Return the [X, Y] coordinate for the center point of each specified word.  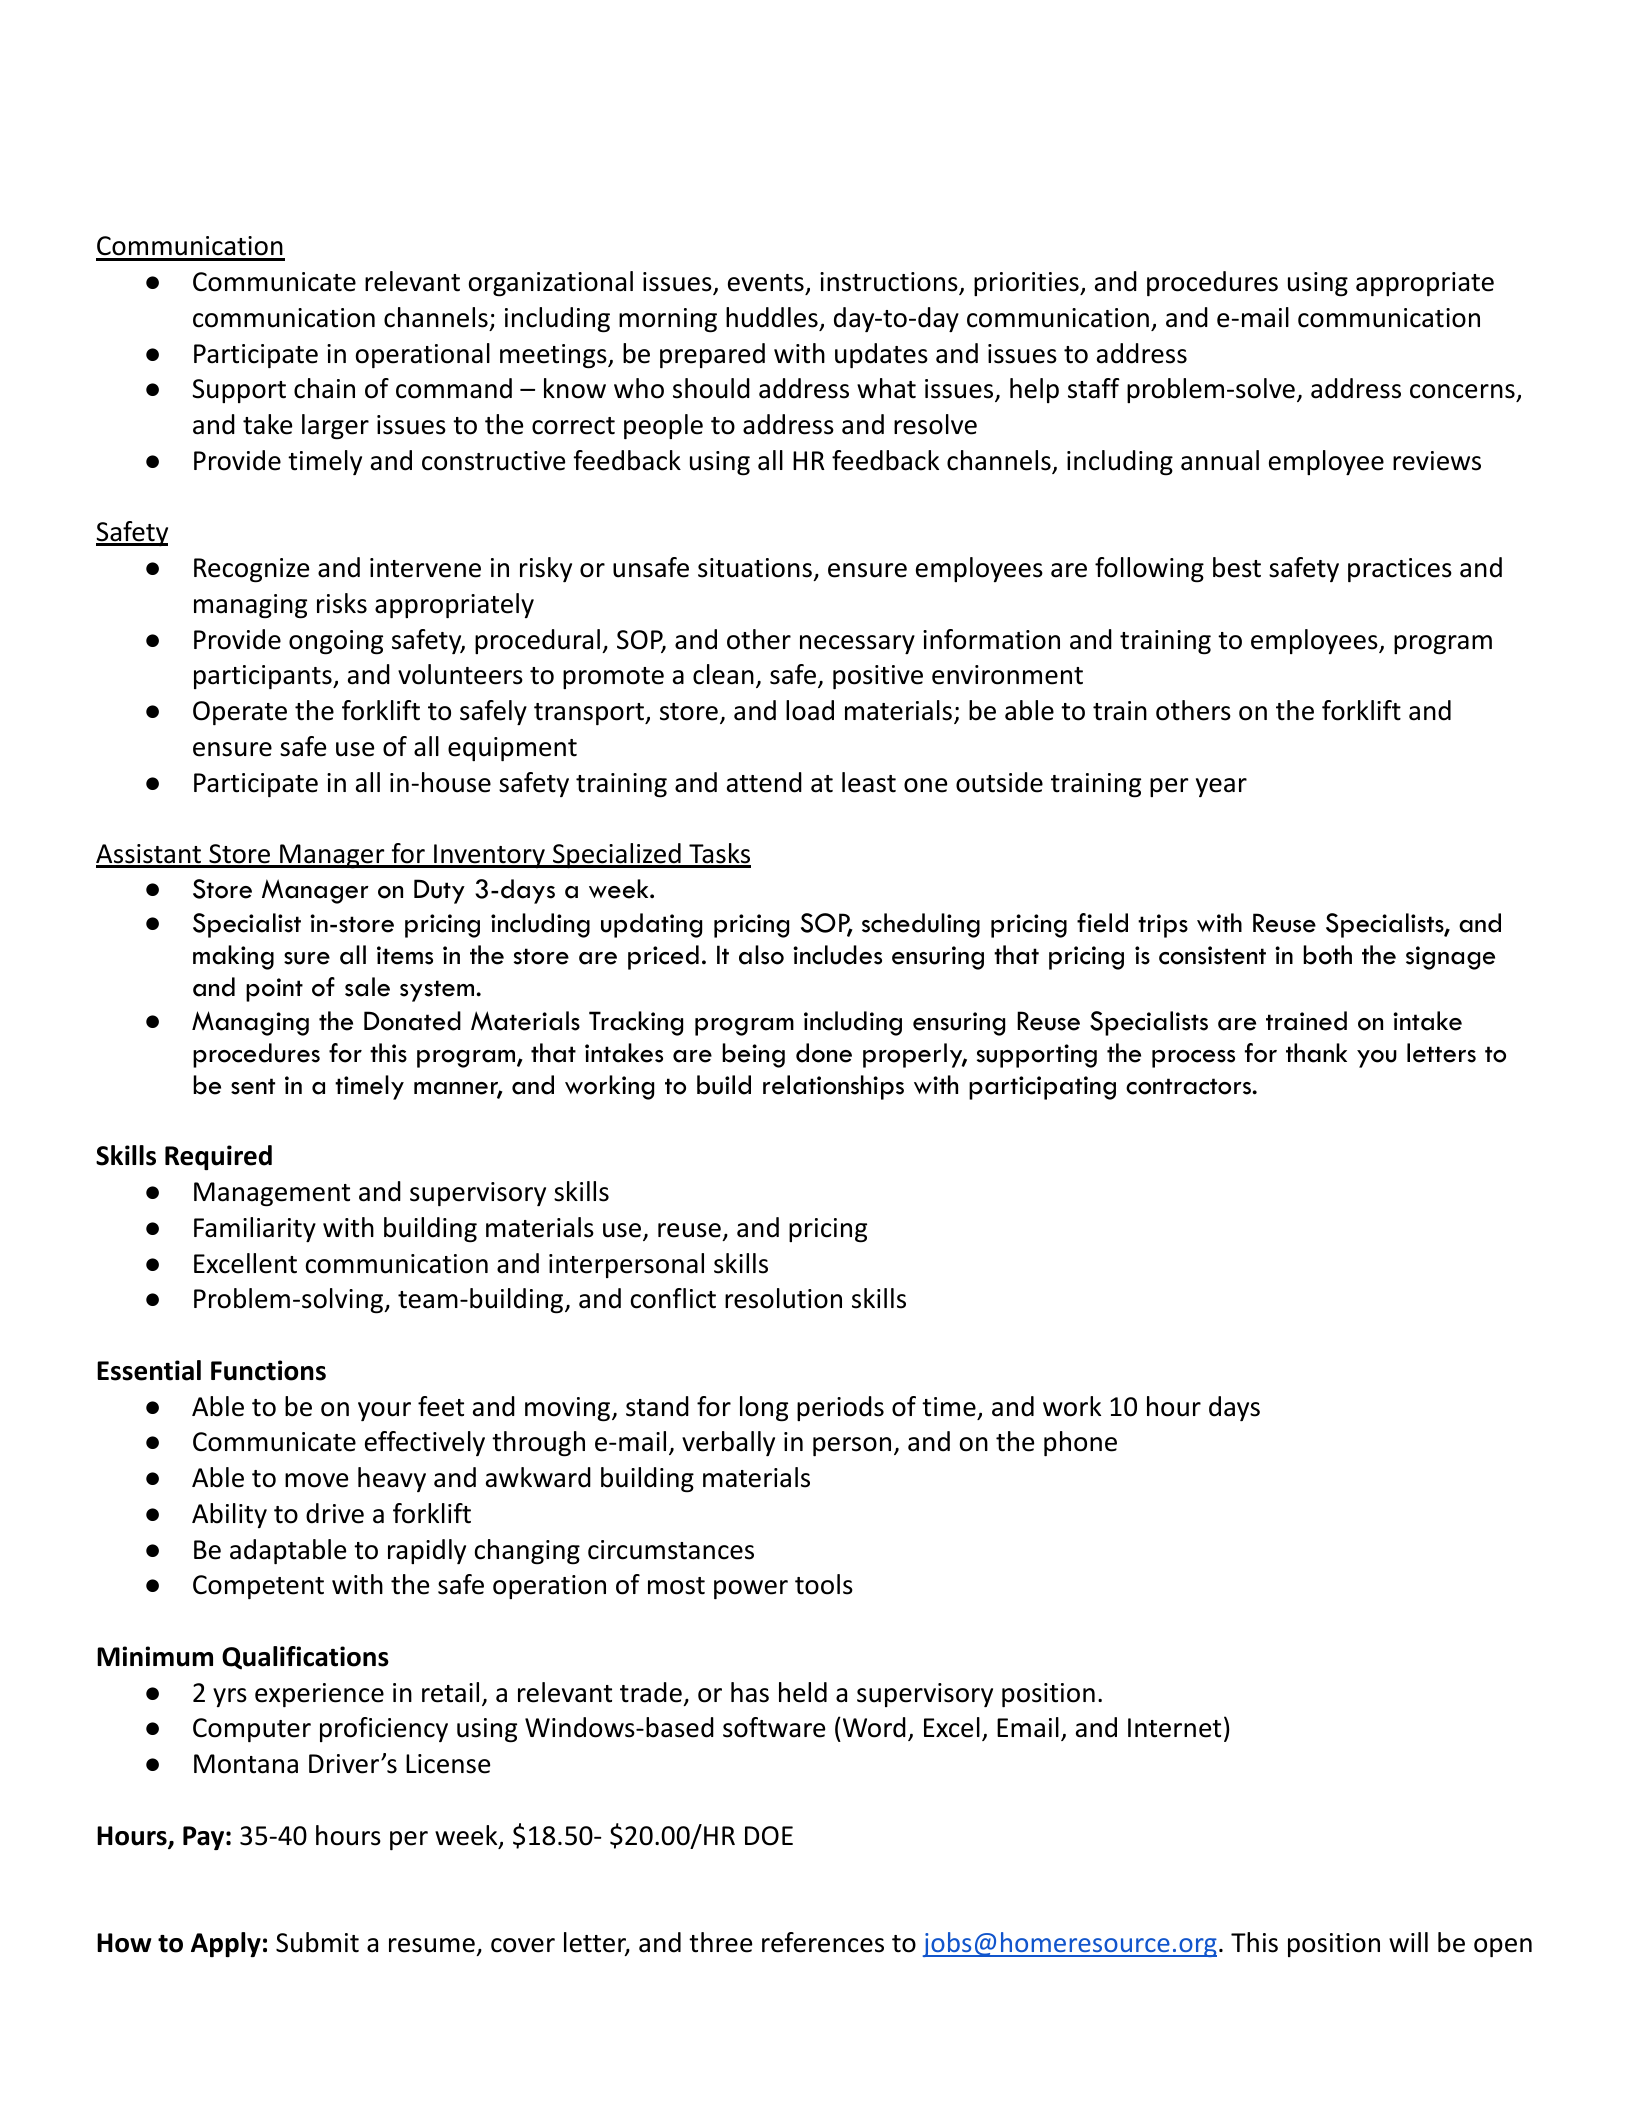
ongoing [336, 642]
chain [324, 388]
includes [837, 955]
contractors [1189, 1086]
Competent [258, 1587]
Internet [1174, 1728]
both [1327, 955]
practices [1400, 570]
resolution [783, 1298]
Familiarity [255, 1229]
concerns [1463, 393]
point [274, 990]
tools [824, 1584]
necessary [857, 644]
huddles [772, 317]
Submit [317, 1942]
